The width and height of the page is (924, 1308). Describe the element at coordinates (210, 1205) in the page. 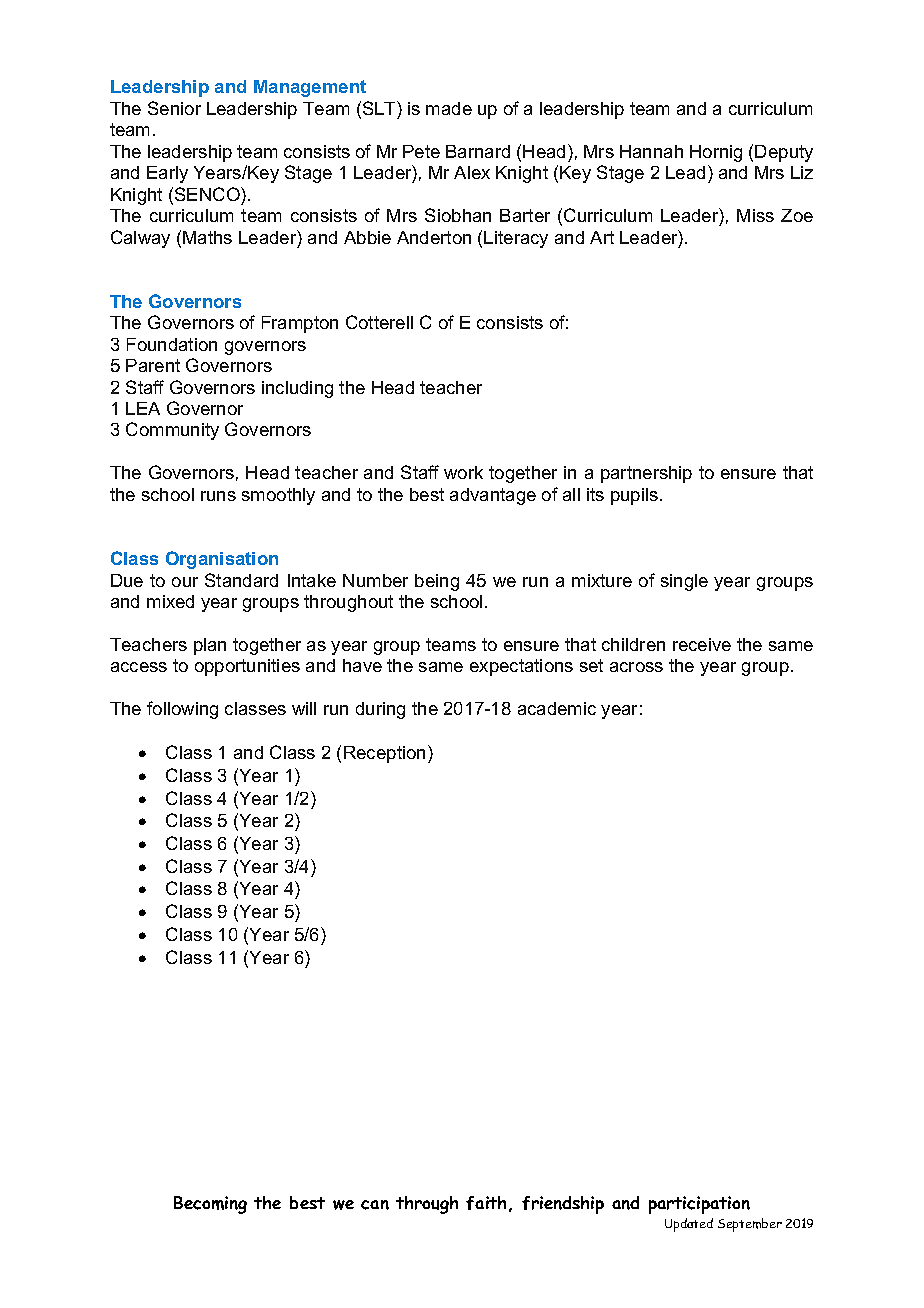

I see `Becoming` at that location.
